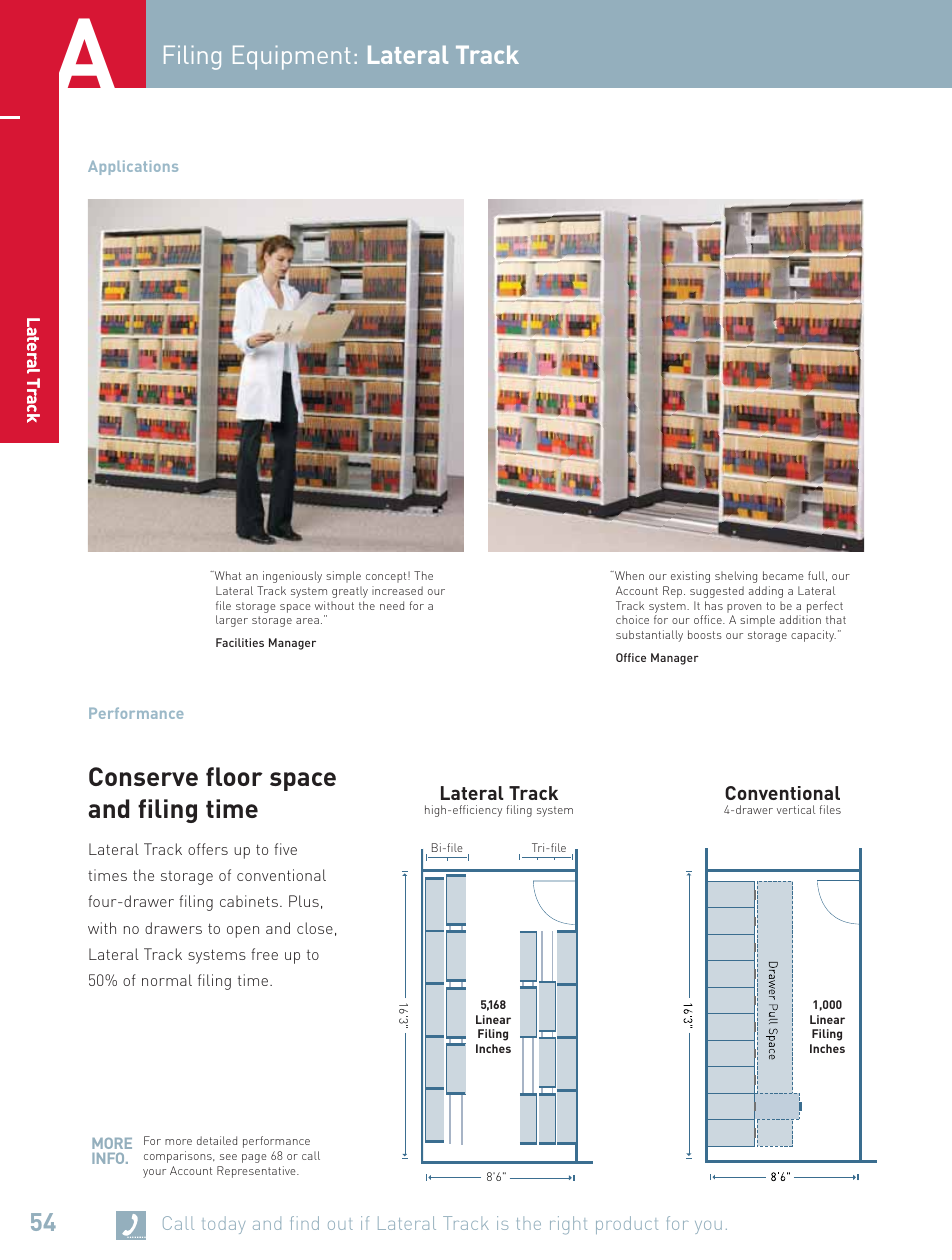 Image resolution: width=952 pixels, height=1260 pixels. Describe the element at coordinates (291, 58) in the screenshot. I see `Equipment` at that location.
